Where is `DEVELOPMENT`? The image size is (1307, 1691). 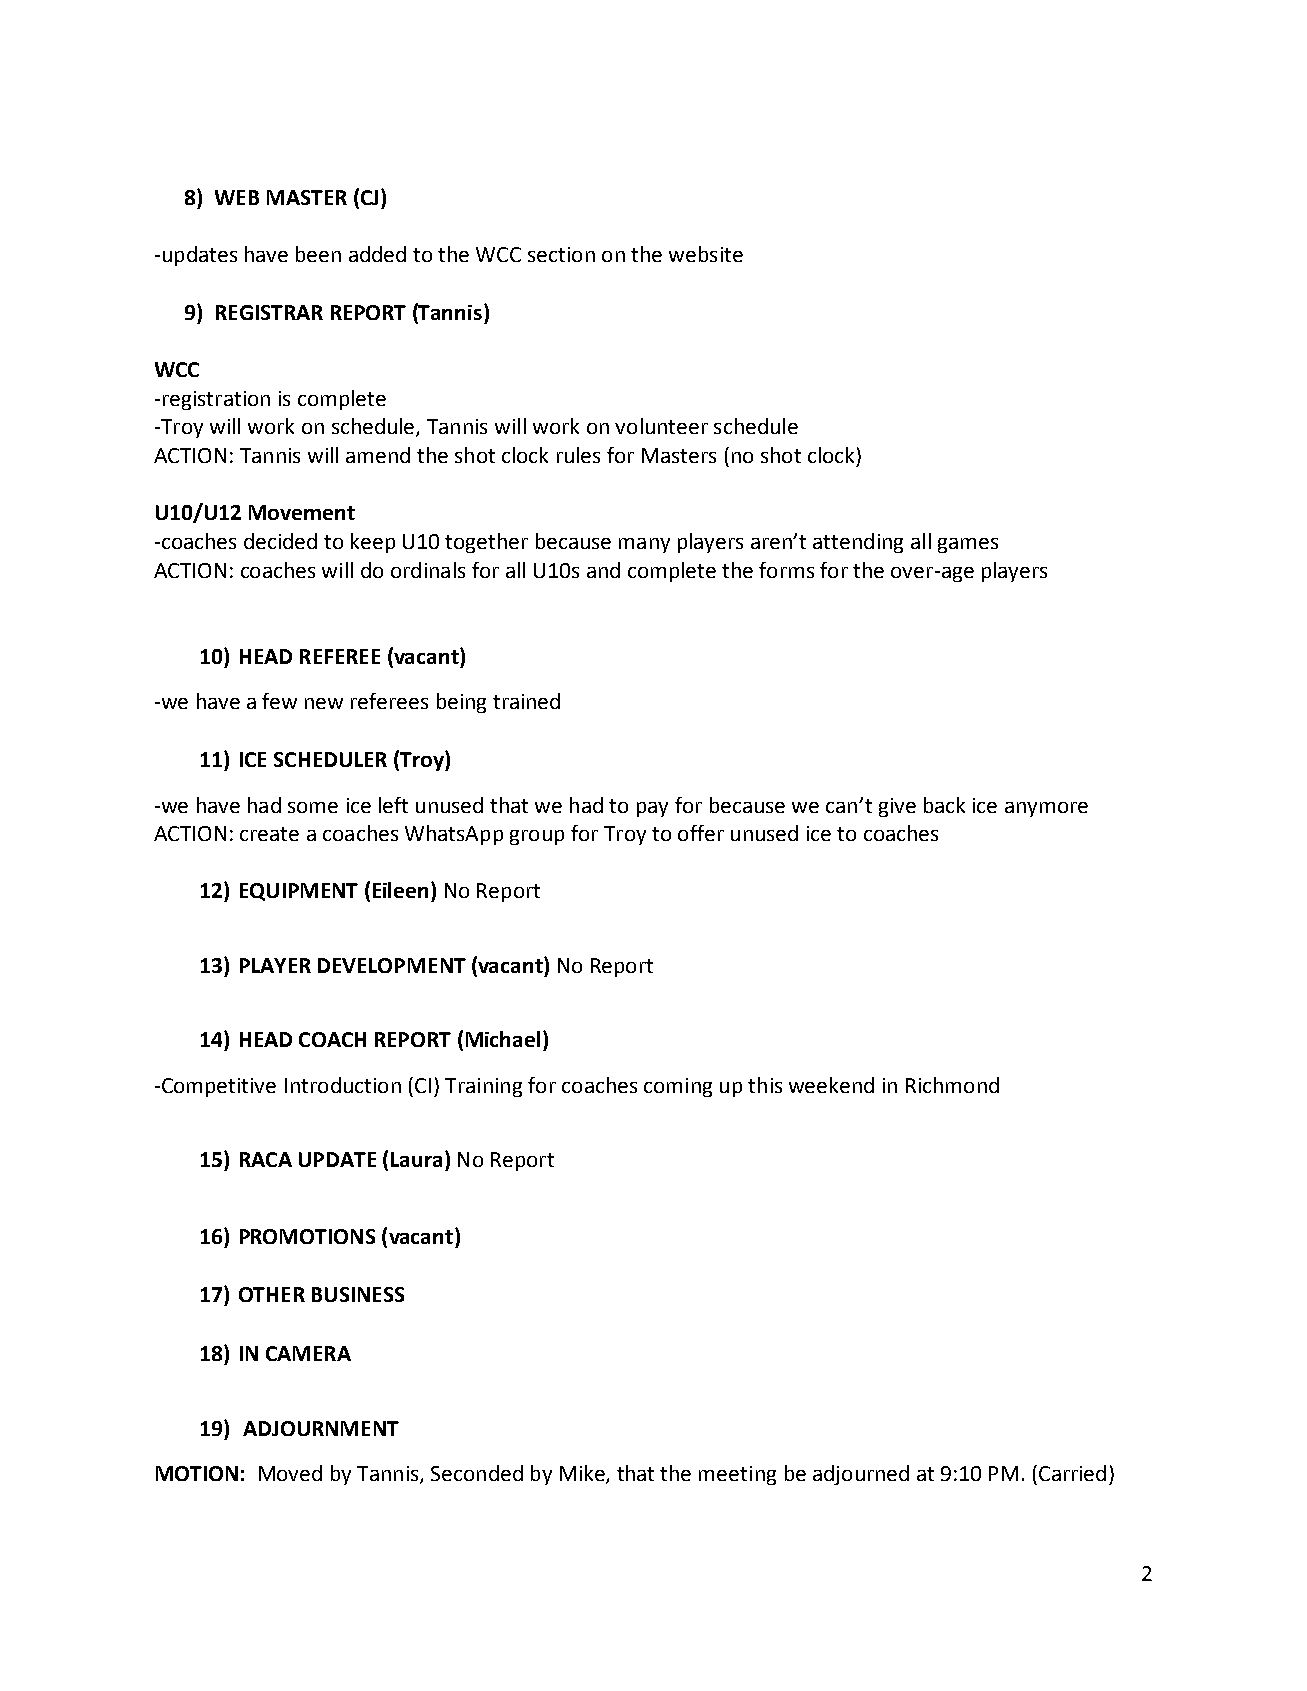 DEVELOPMENT is located at coordinates (392, 965).
